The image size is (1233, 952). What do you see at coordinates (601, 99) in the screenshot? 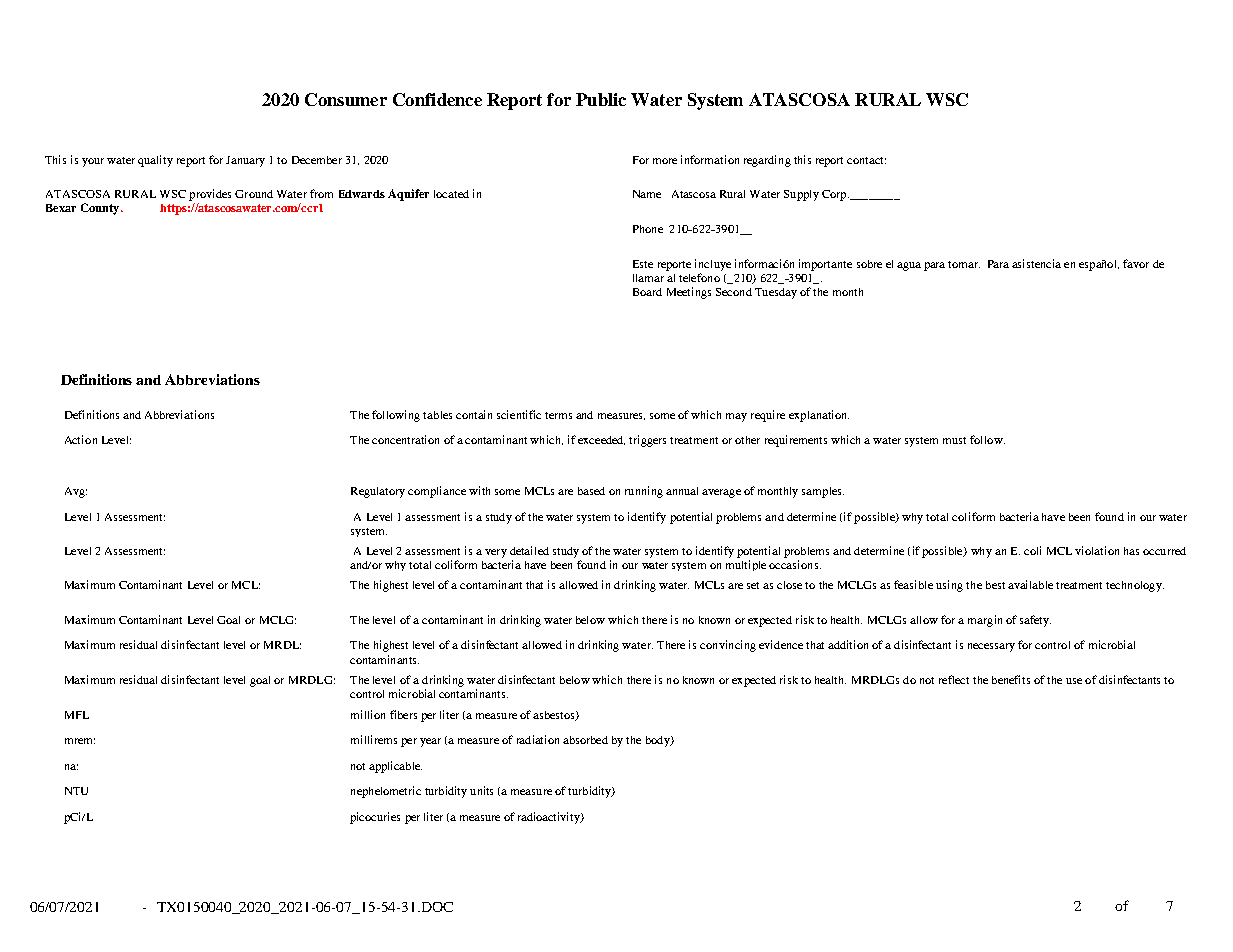
I see `Public` at bounding box center [601, 99].
